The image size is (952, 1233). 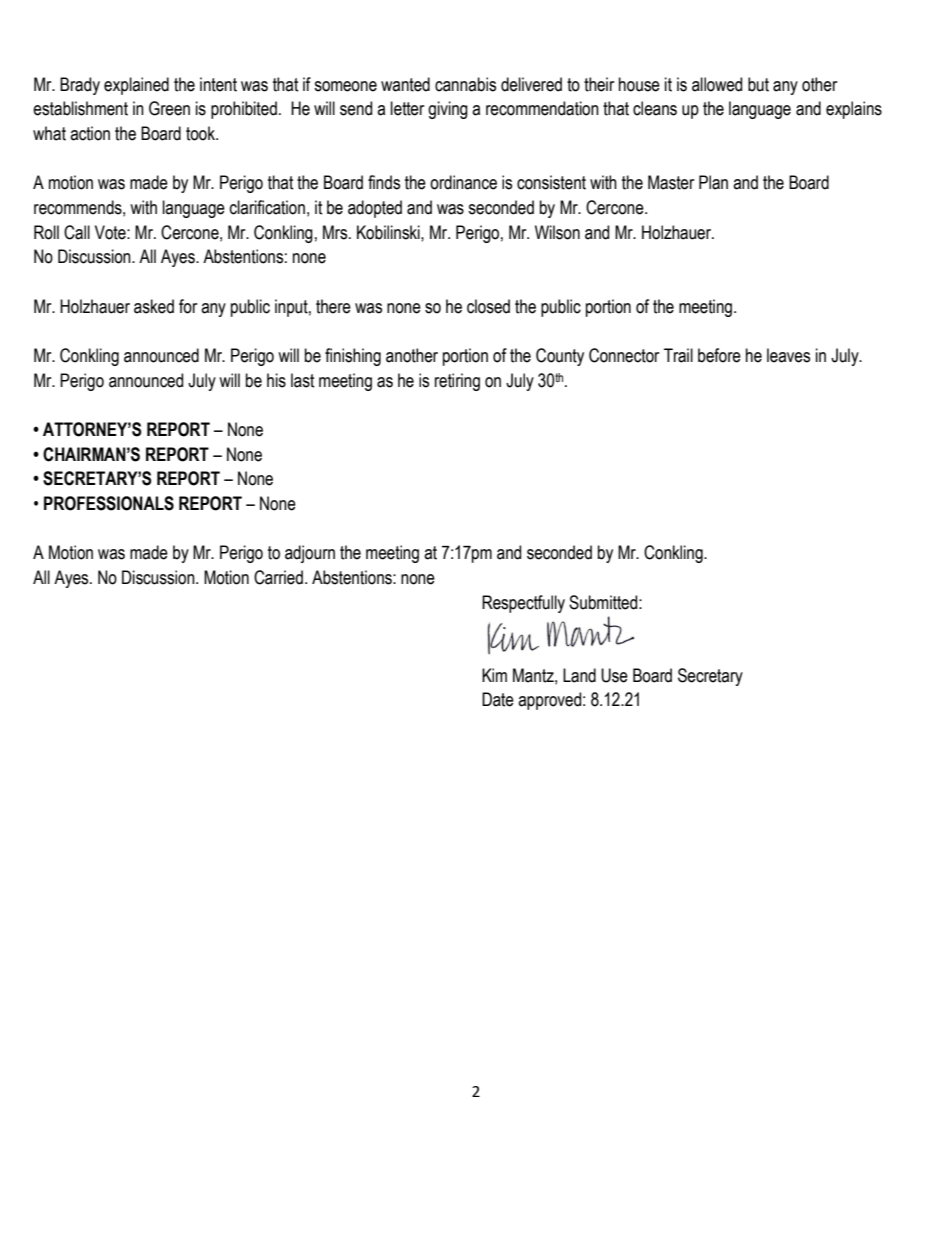 What do you see at coordinates (457, 382) in the screenshot?
I see `retiring` at bounding box center [457, 382].
